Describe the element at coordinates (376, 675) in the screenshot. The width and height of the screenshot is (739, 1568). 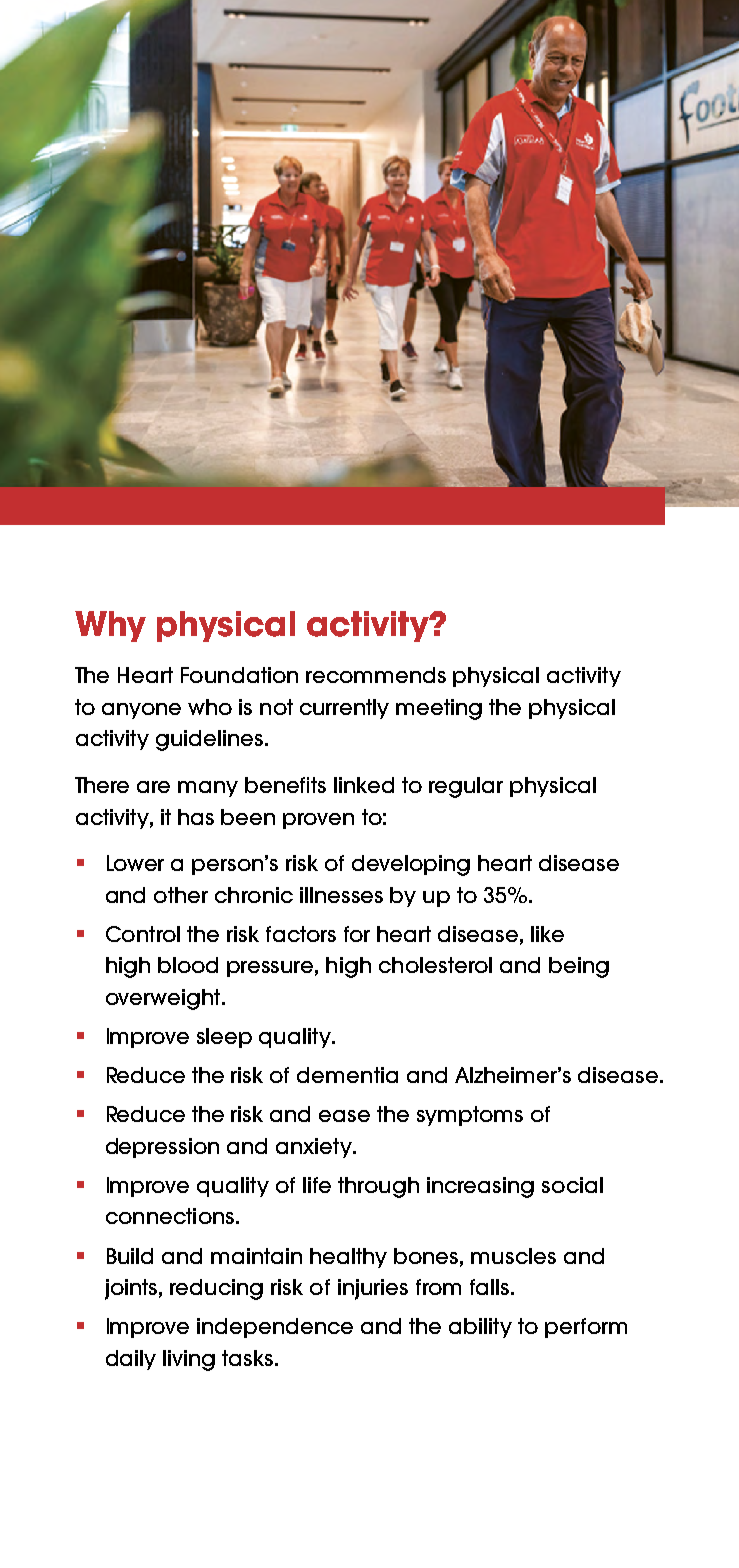
I see `recommends` at that location.
